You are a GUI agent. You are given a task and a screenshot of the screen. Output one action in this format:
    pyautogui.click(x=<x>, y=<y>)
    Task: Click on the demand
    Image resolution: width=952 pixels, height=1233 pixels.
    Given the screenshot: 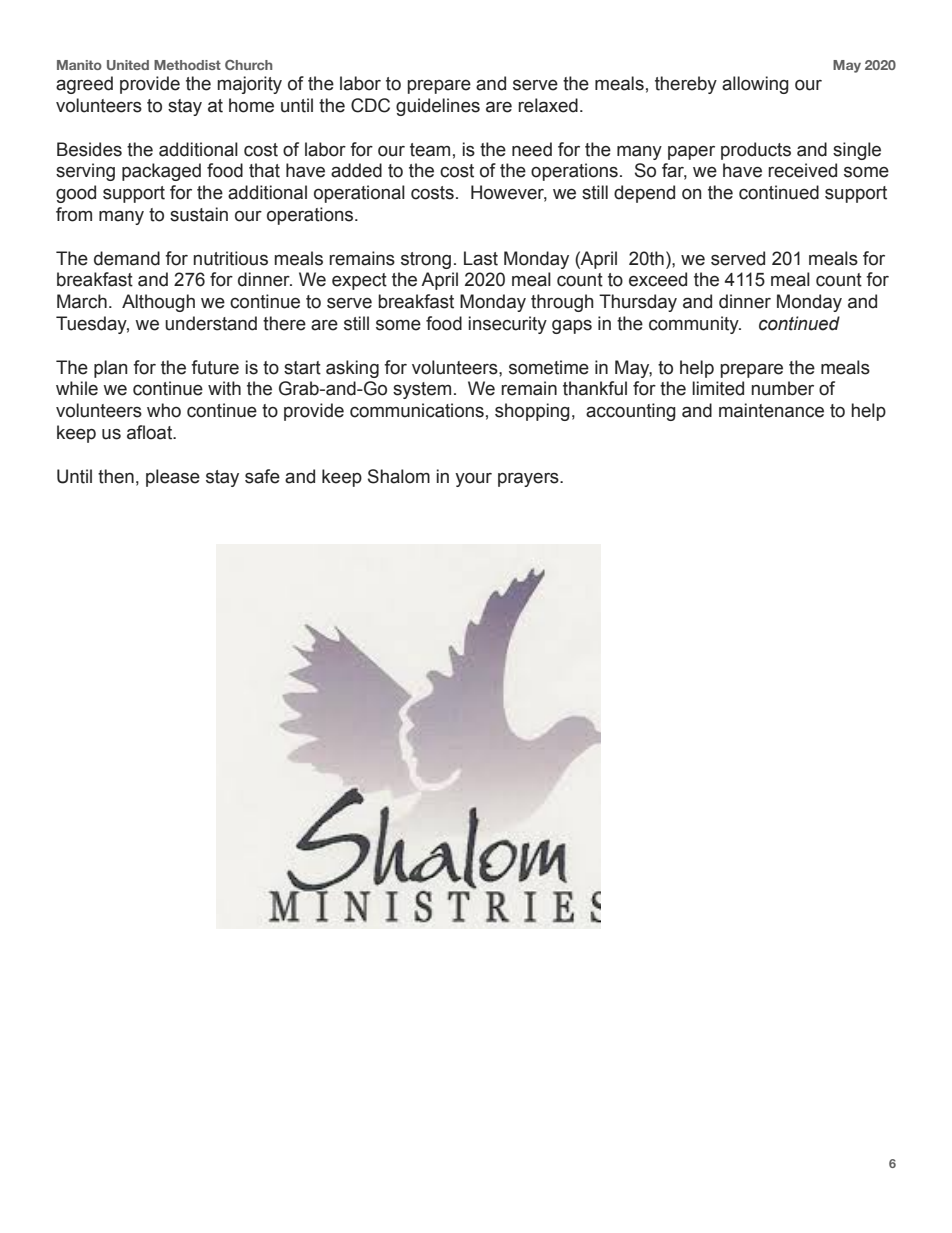 What is the action you would take?
    pyautogui.click(x=127, y=258)
